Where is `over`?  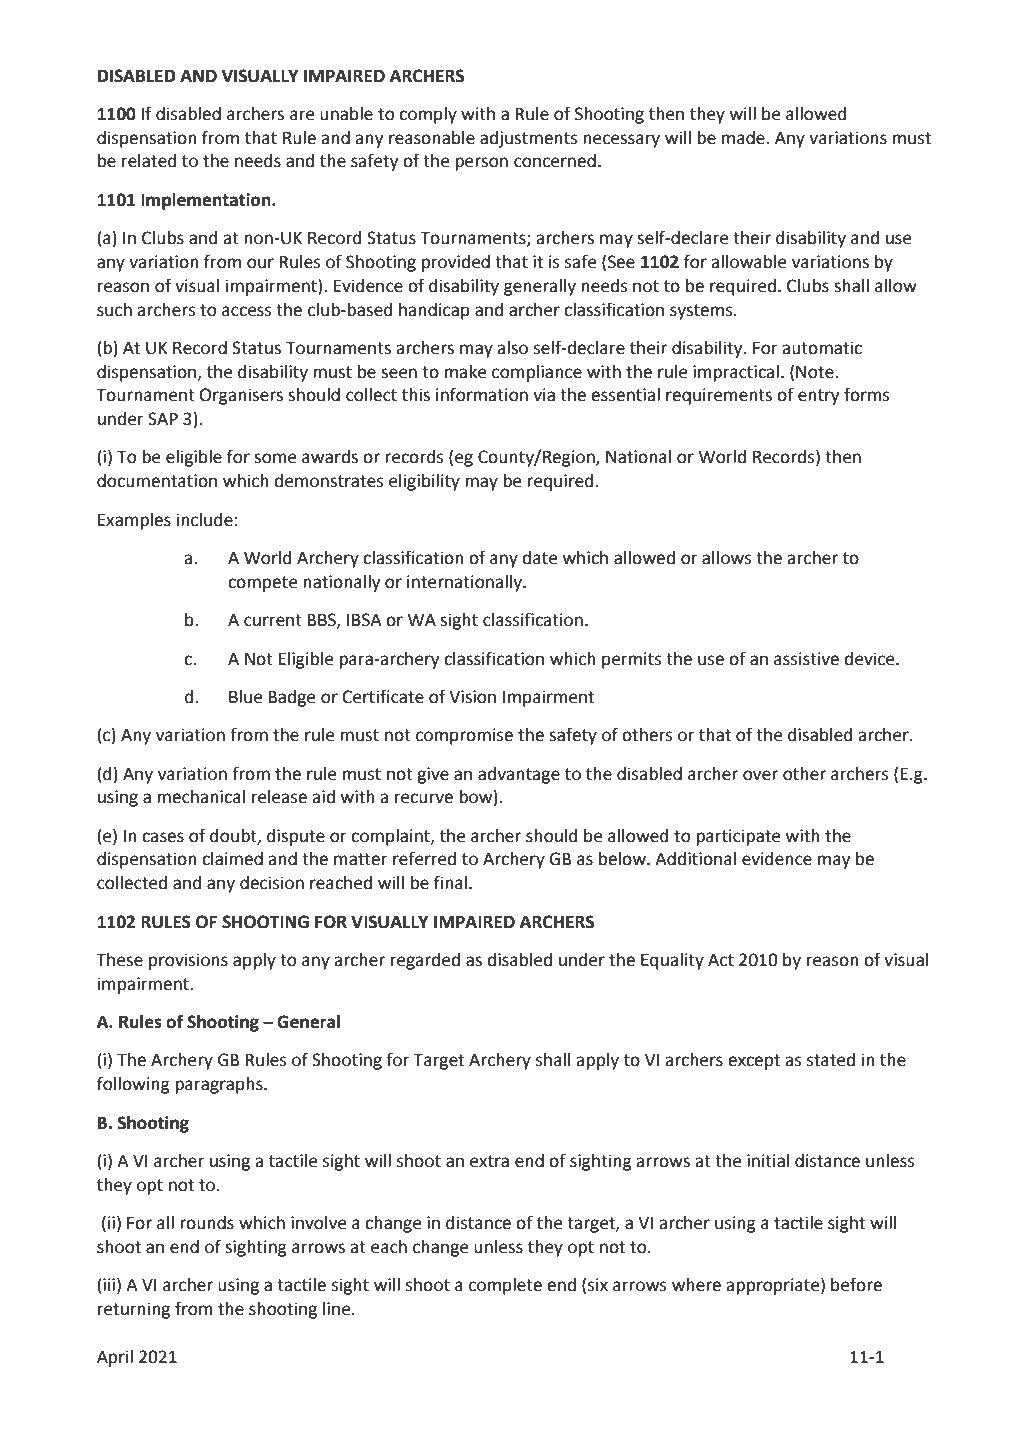
over is located at coordinates (760, 775).
